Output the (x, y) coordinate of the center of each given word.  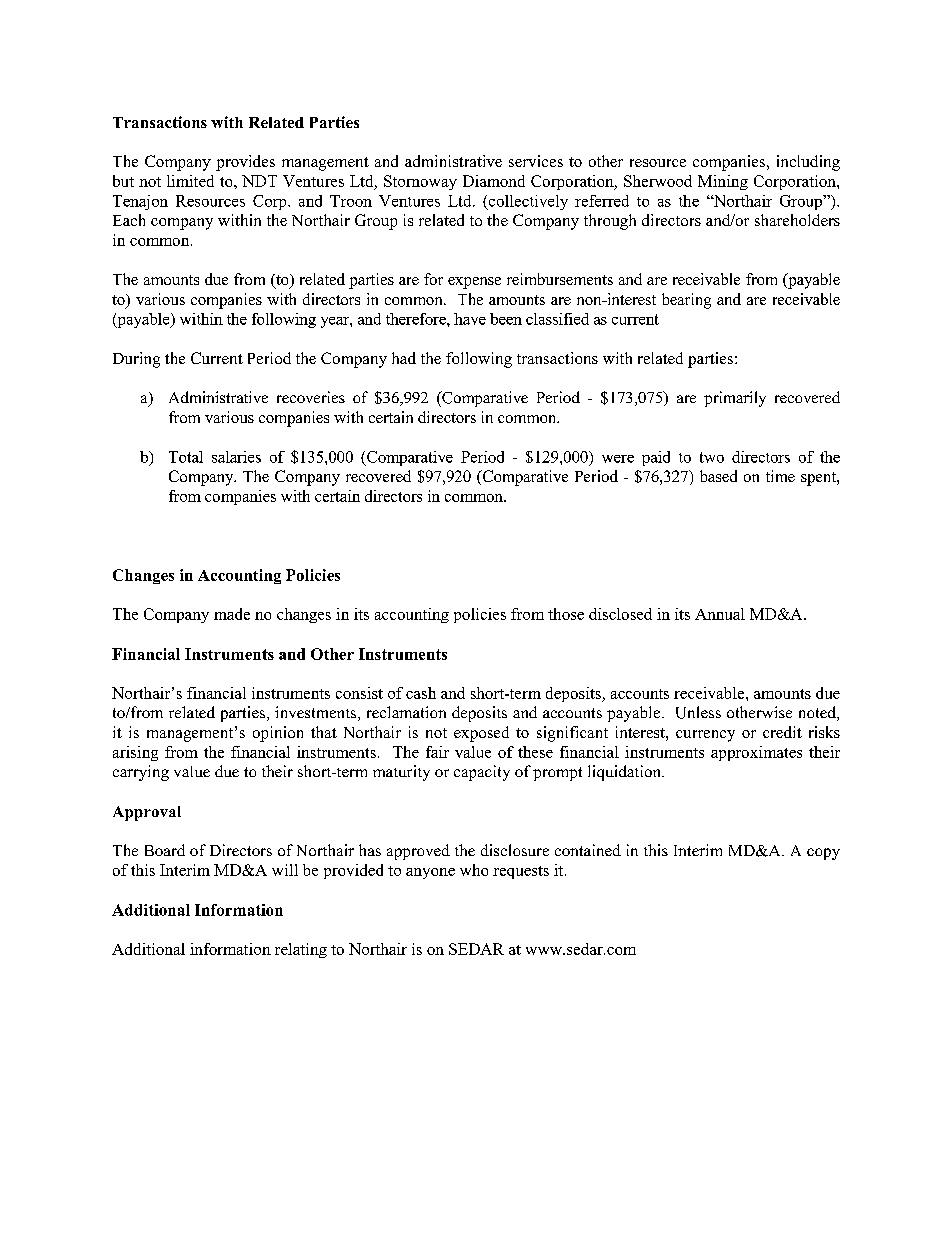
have (470, 319)
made (232, 614)
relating (301, 950)
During (136, 360)
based (718, 476)
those (566, 614)
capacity (482, 773)
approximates (756, 753)
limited (190, 181)
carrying (141, 773)
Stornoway (420, 182)
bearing (686, 301)
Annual (720, 614)
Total (186, 457)
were (618, 459)
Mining (723, 182)
